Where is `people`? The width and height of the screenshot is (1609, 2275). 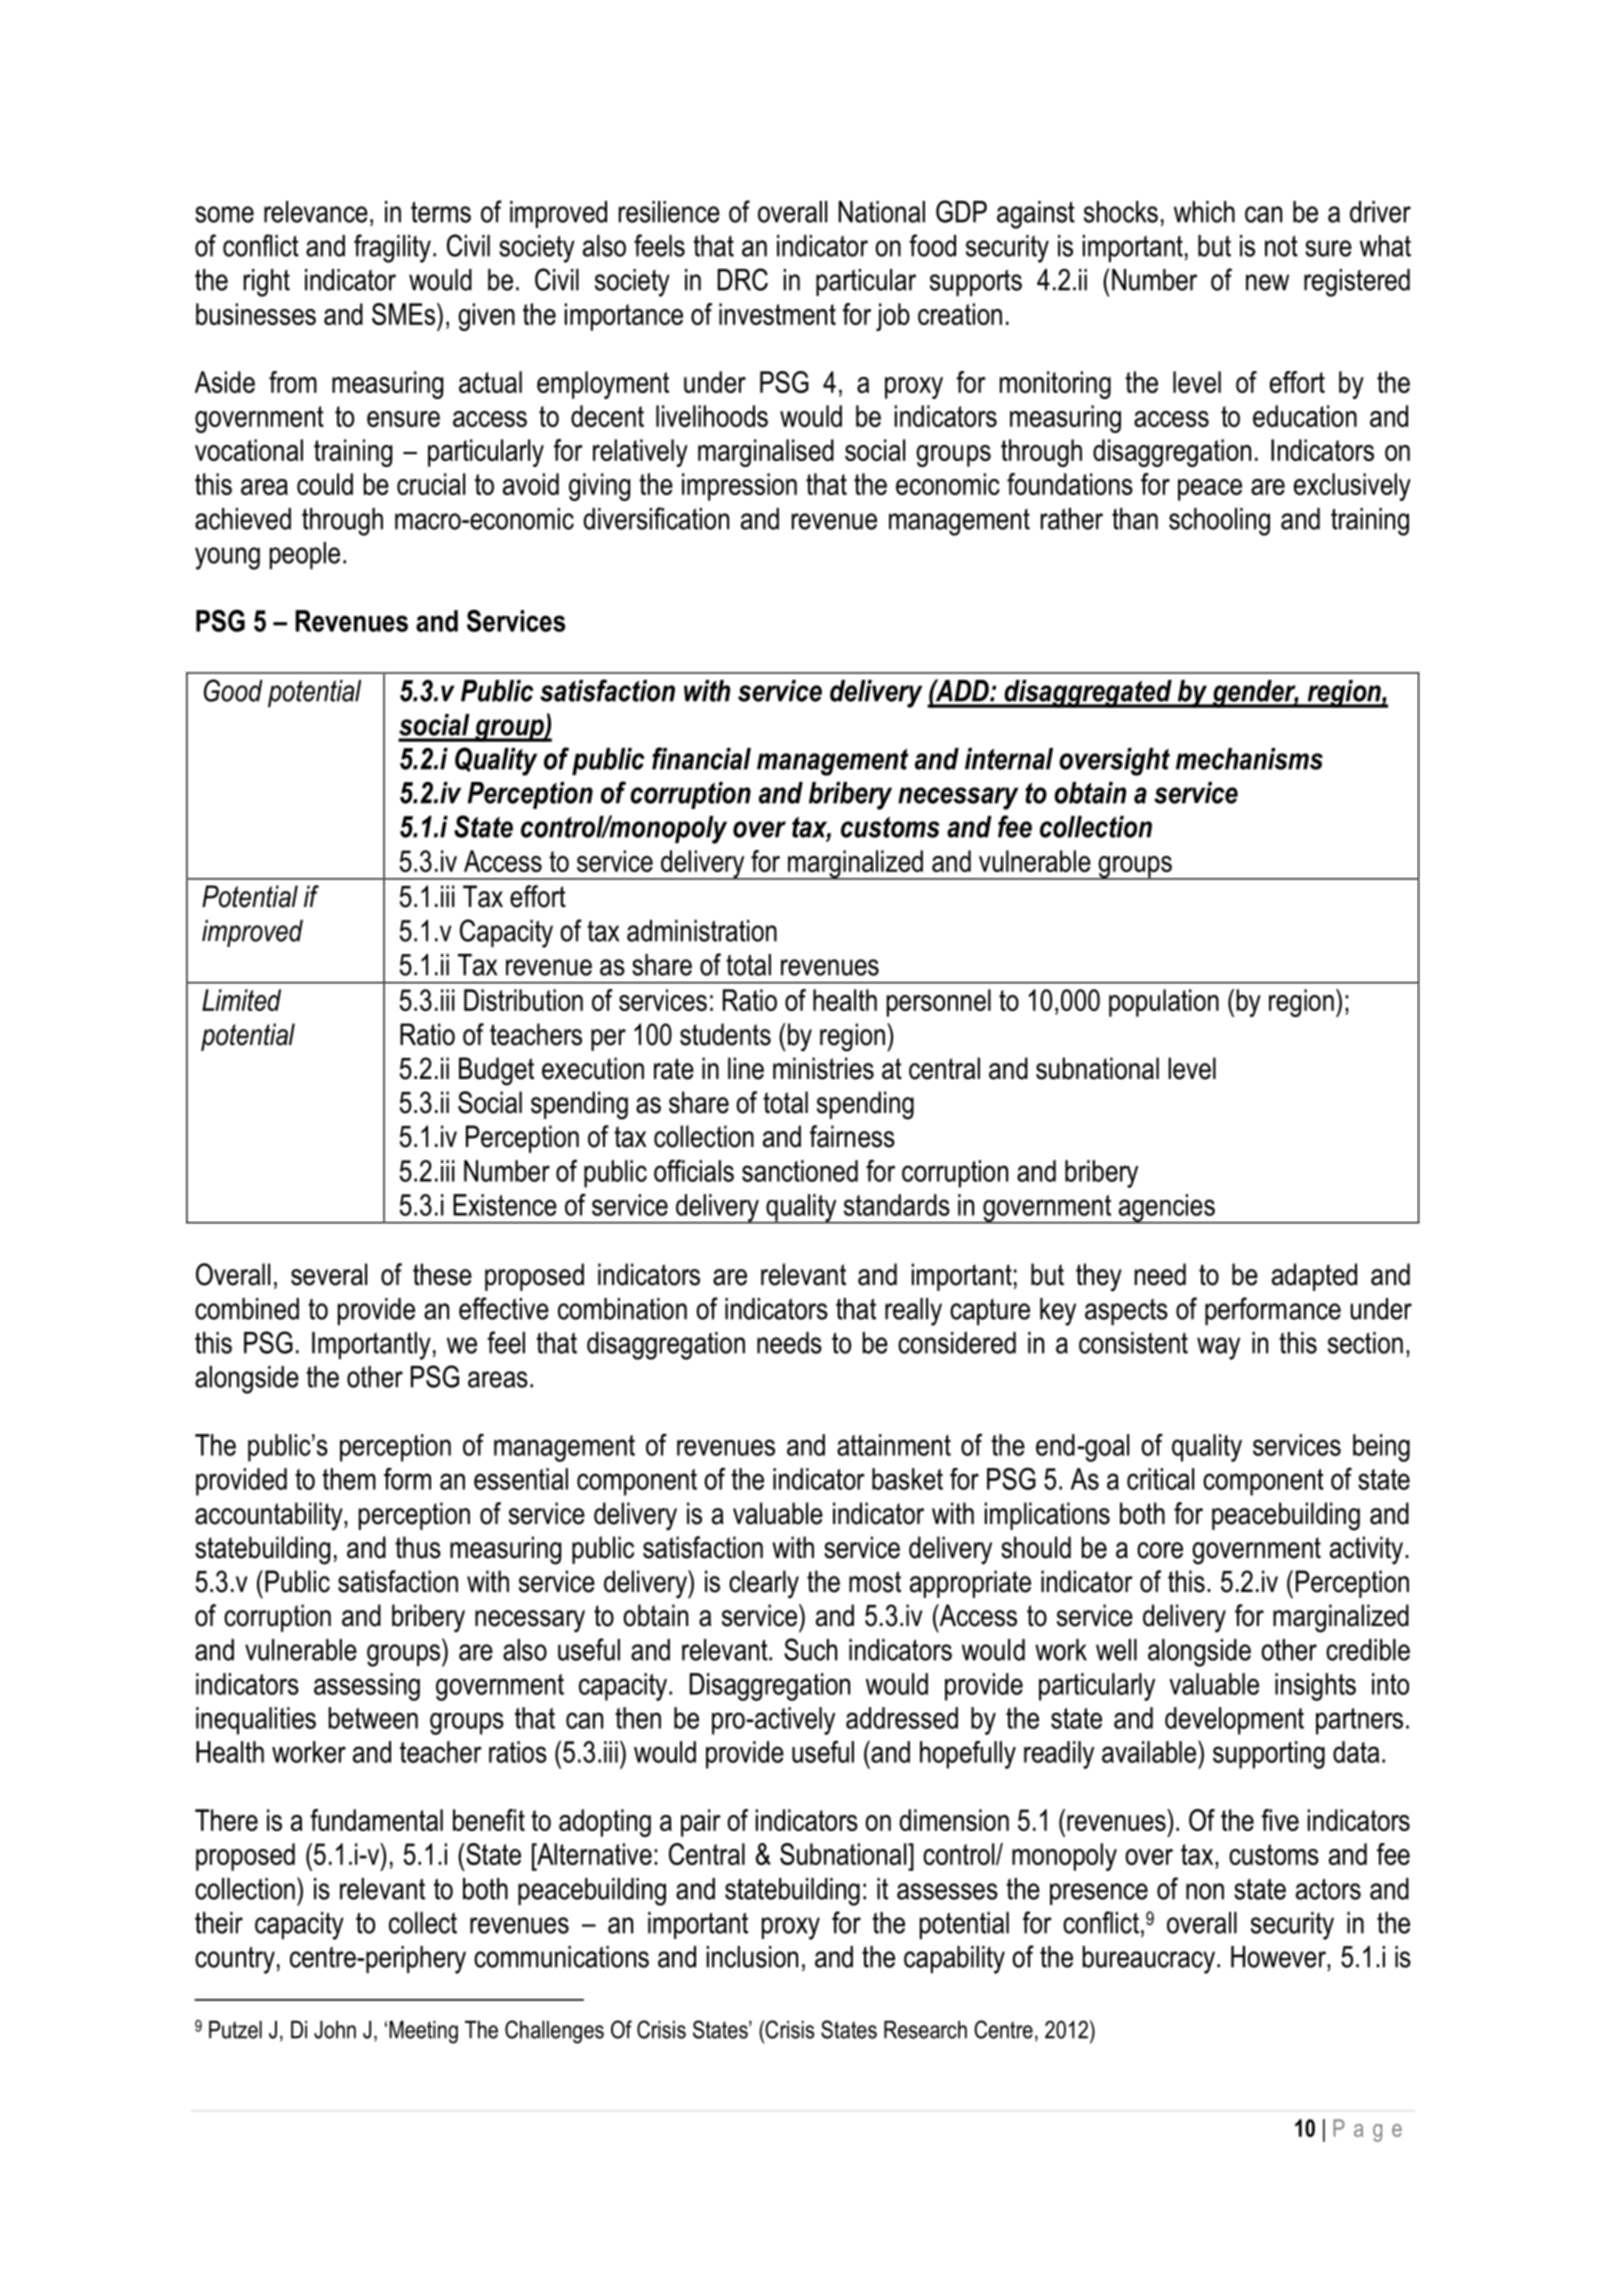 people is located at coordinates (305, 555).
